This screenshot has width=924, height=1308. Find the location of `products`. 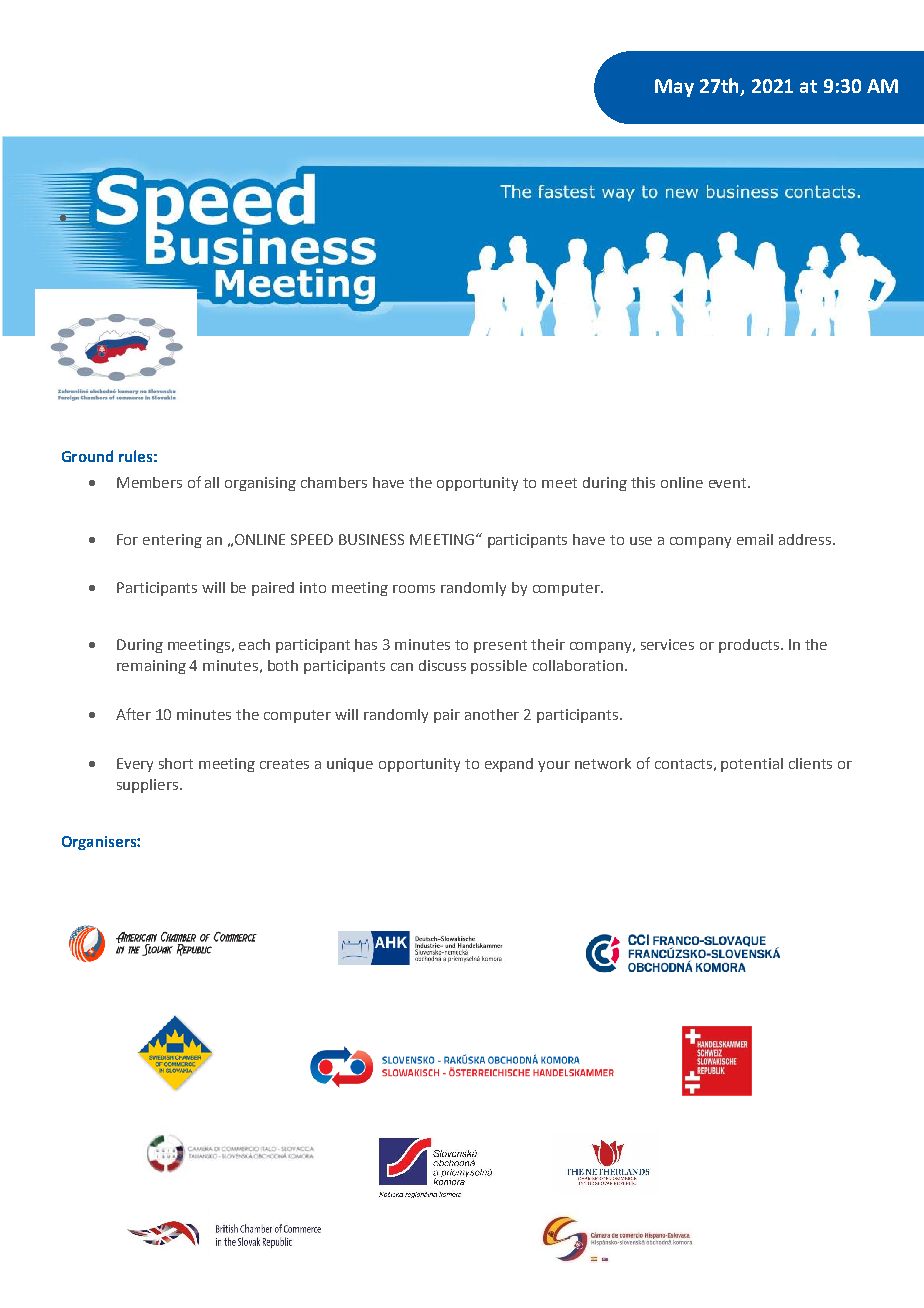

products is located at coordinates (749, 646).
